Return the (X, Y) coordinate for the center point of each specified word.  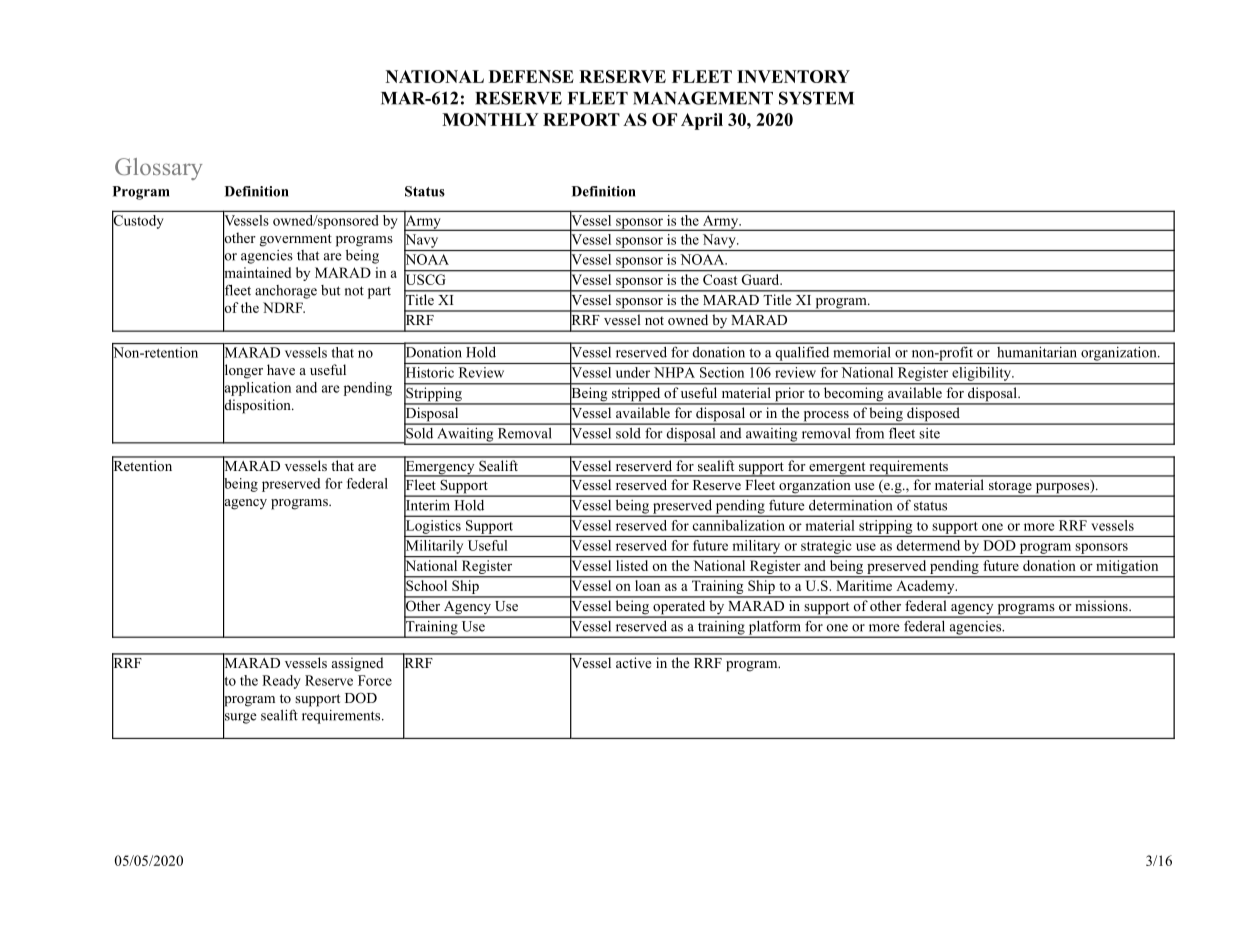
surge (240, 718)
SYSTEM (816, 98)
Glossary (158, 169)
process (826, 417)
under (633, 372)
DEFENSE (531, 76)
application (257, 388)
